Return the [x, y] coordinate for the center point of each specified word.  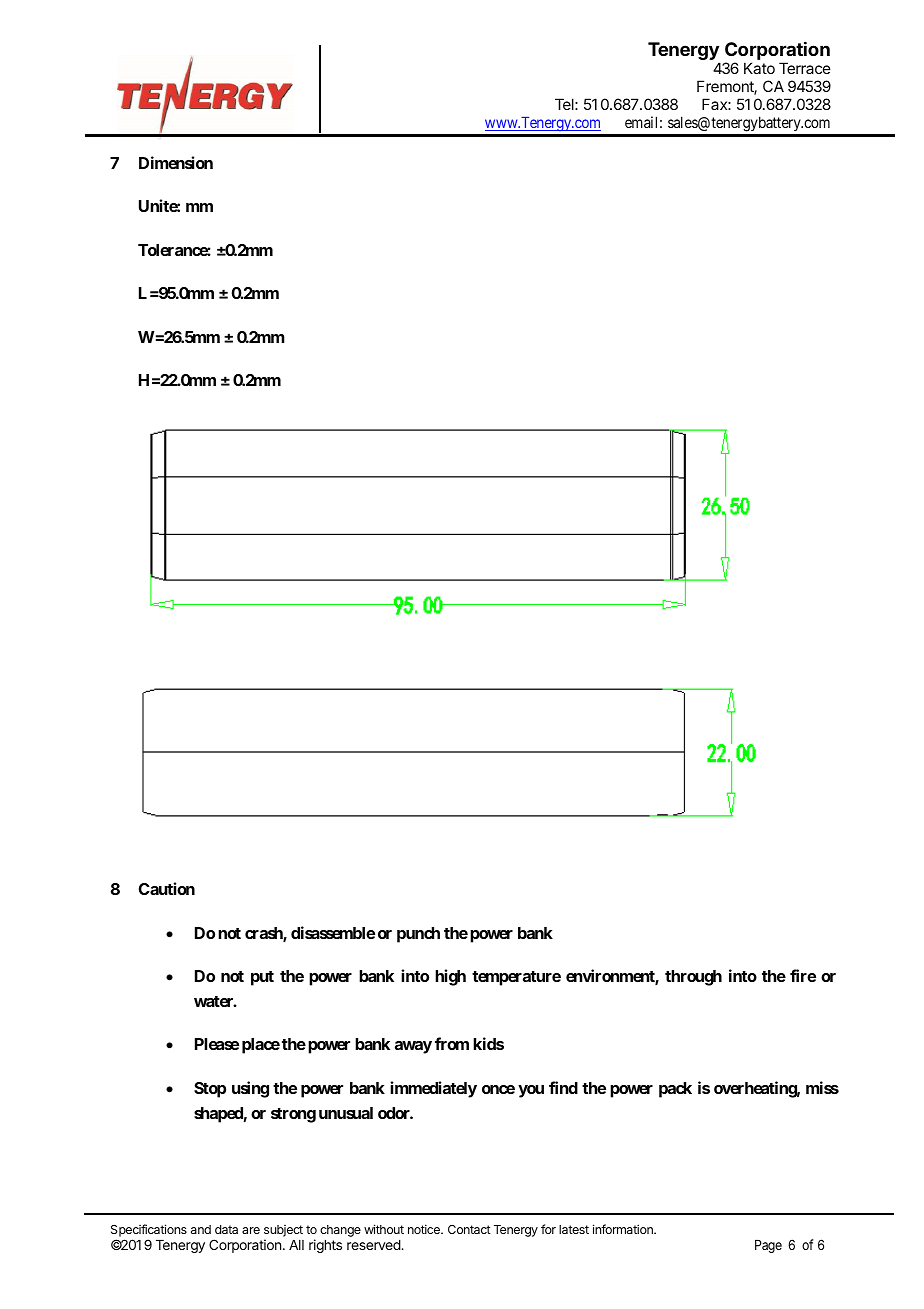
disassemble [333, 932]
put [262, 978]
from [452, 1043]
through [693, 978]
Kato [759, 68]
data [226, 1229]
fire [803, 975]
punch [418, 935]
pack [675, 1090]
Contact [469, 1229]
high [450, 977]
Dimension [176, 162]
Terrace [805, 68]
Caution [167, 888]
